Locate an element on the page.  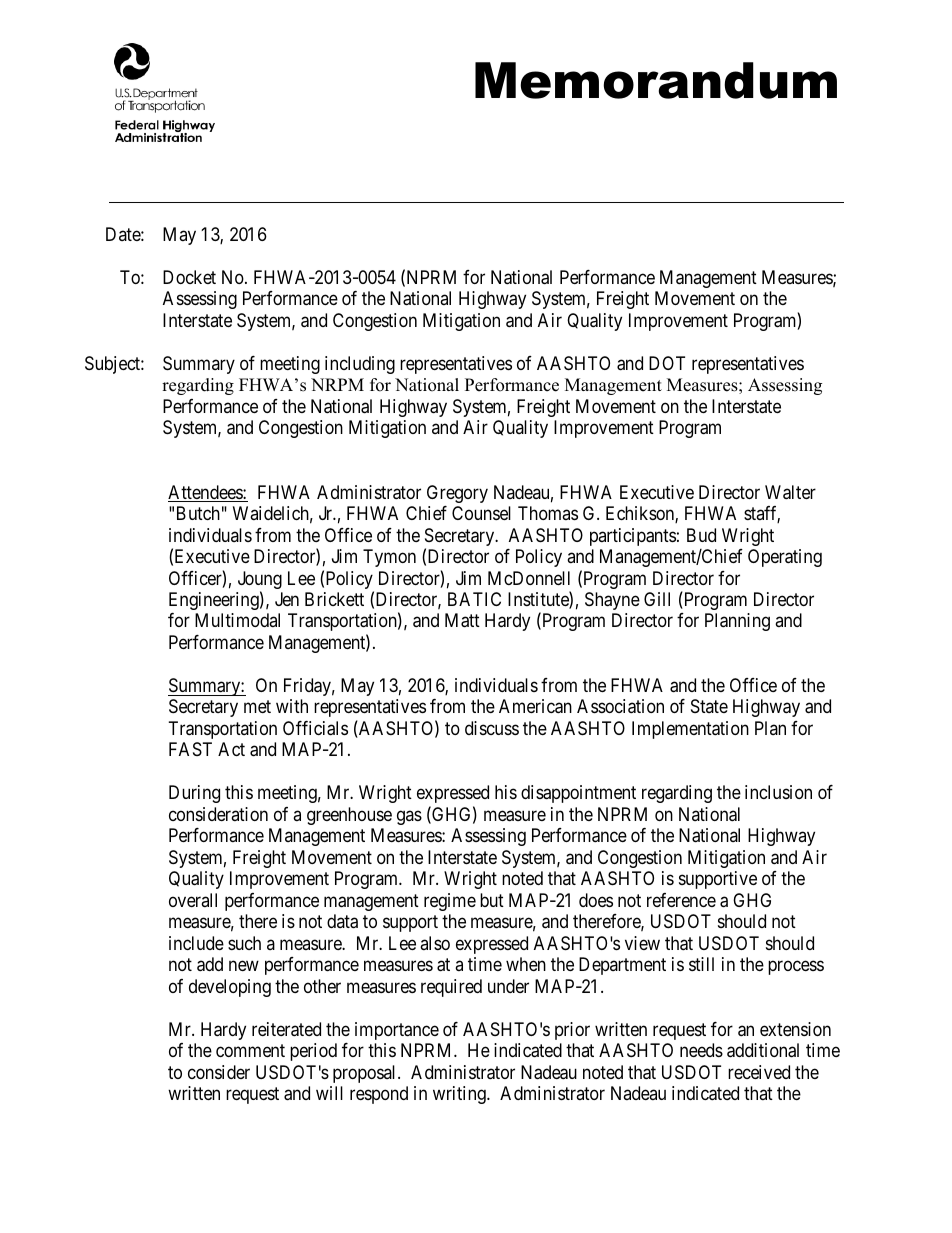
Memorandum is located at coordinates (656, 80).
